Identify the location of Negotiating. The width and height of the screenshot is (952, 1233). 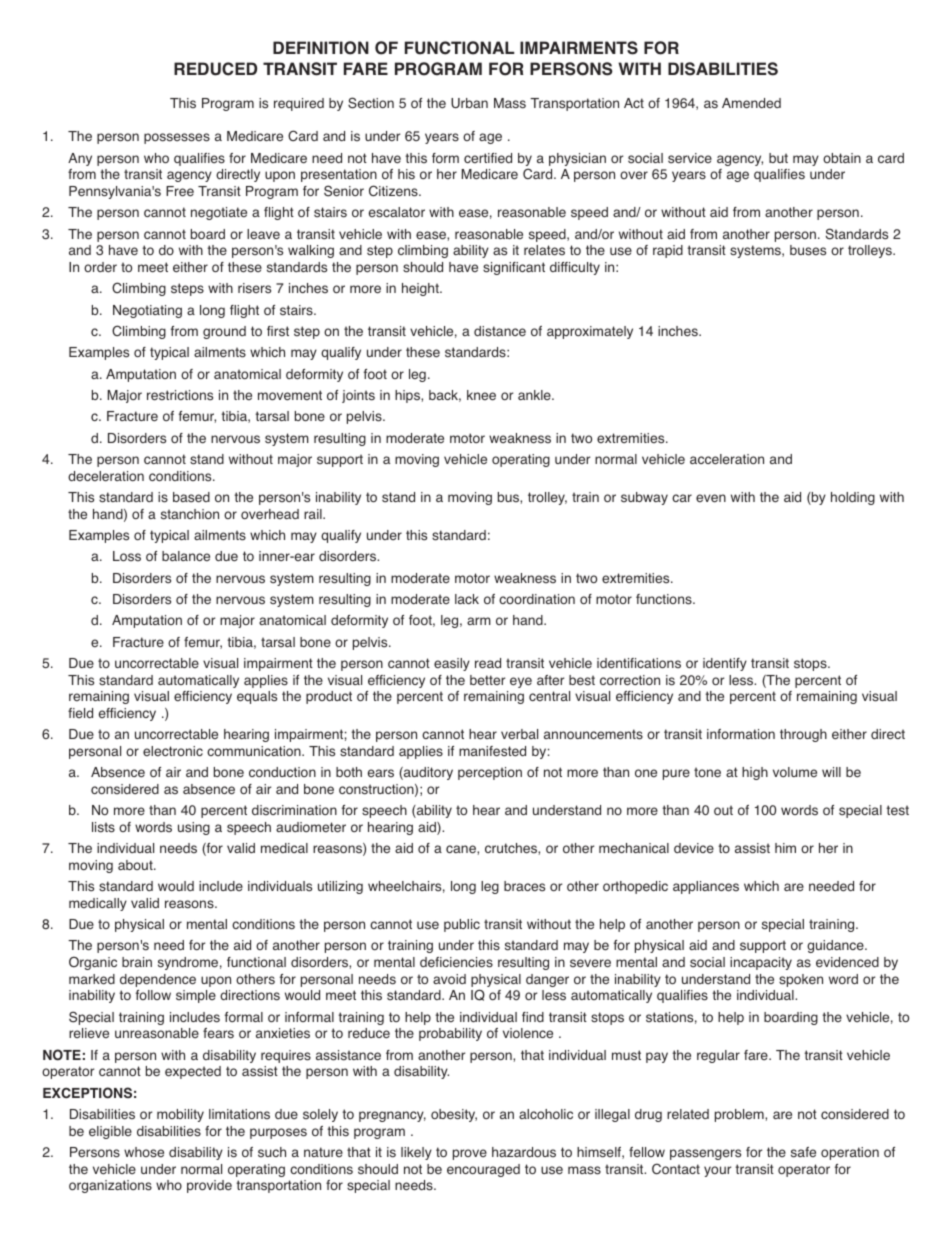
(147, 311).
